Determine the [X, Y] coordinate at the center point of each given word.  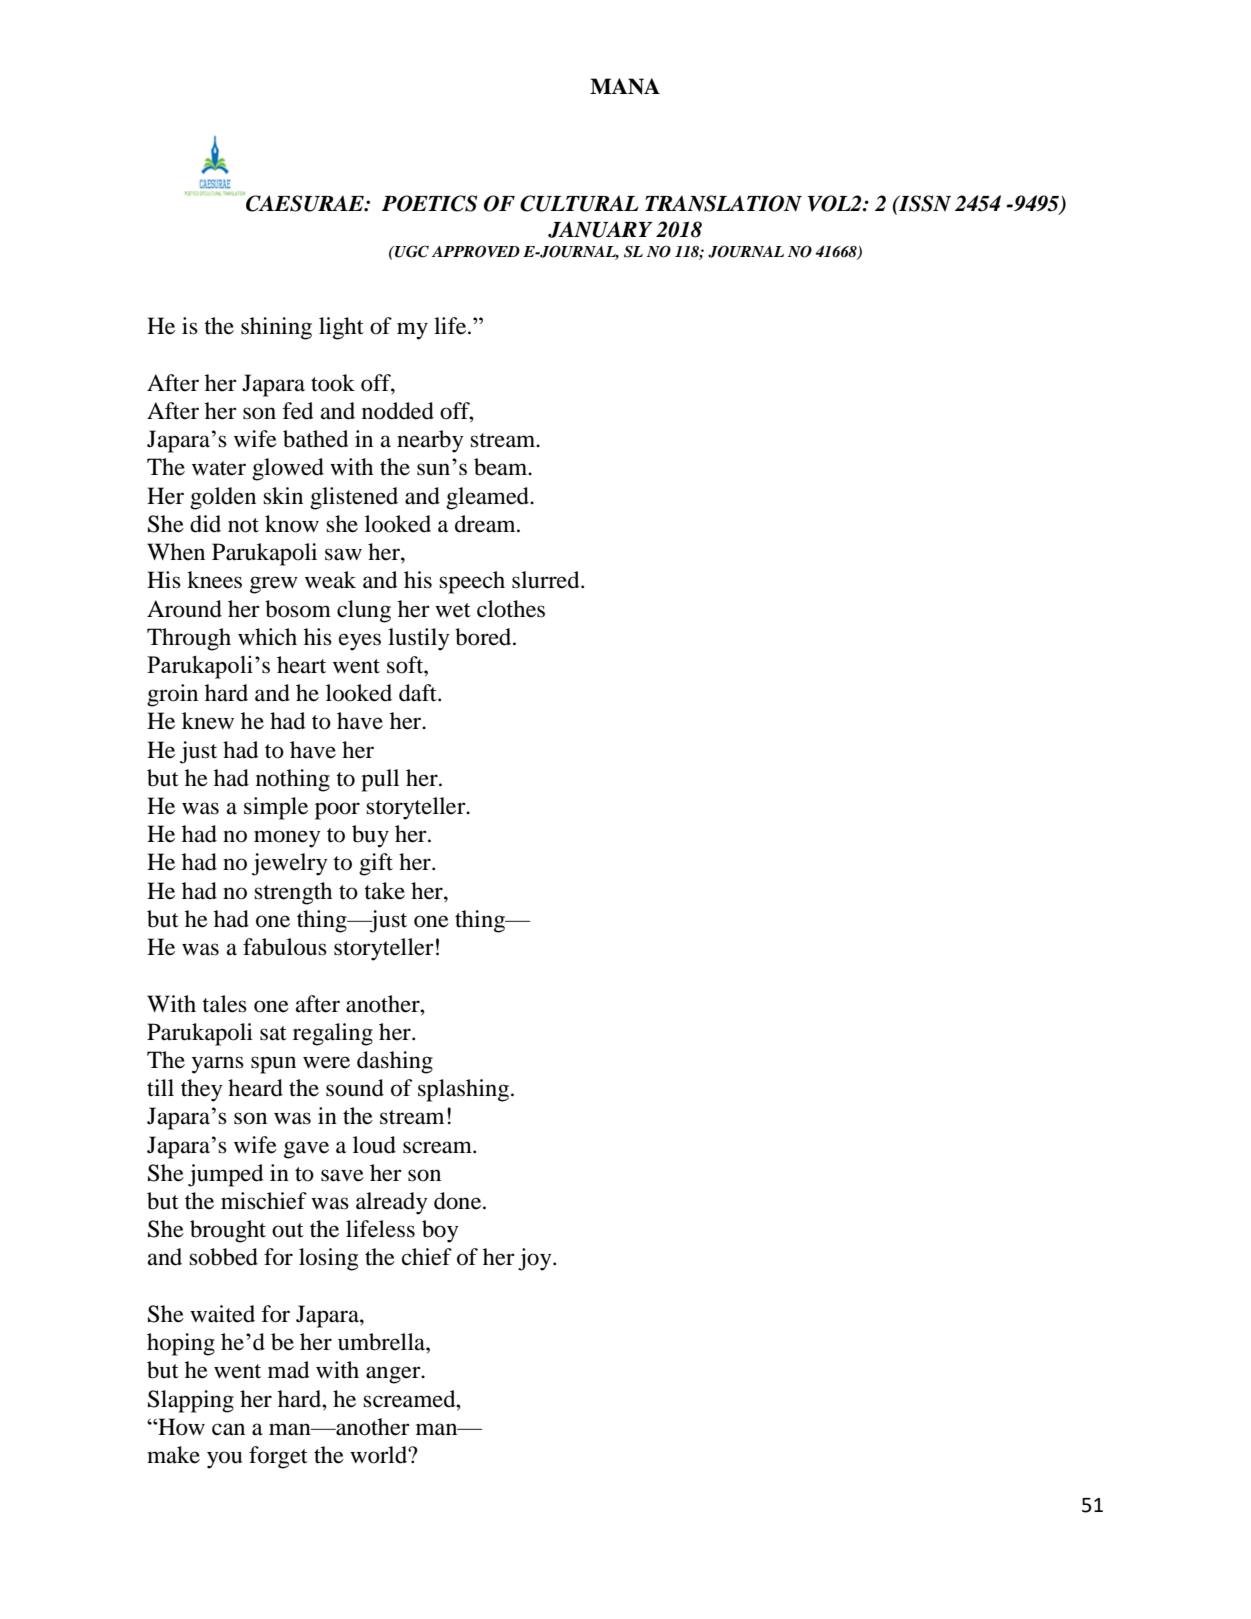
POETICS [429, 203]
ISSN [924, 203]
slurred [547, 580]
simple [276, 808]
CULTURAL [579, 203]
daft [419, 693]
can [228, 1429]
